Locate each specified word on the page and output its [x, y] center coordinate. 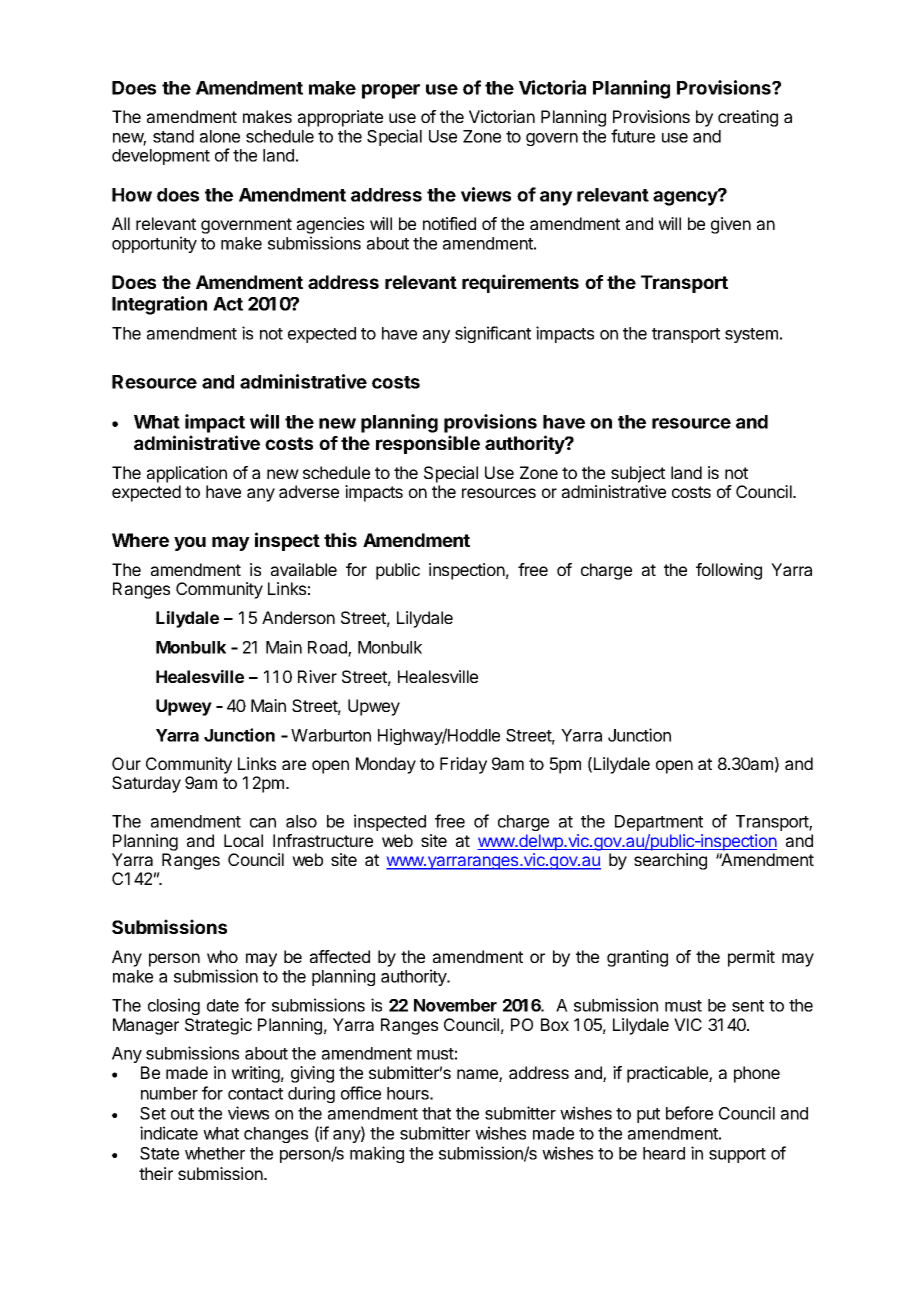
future [633, 136]
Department [659, 823]
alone [220, 136]
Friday [463, 765]
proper [391, 91]
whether [215, 1153]
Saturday [146, 784]
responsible [428, 444]
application [187, 474]
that [436, 1113]
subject [638, 474]
